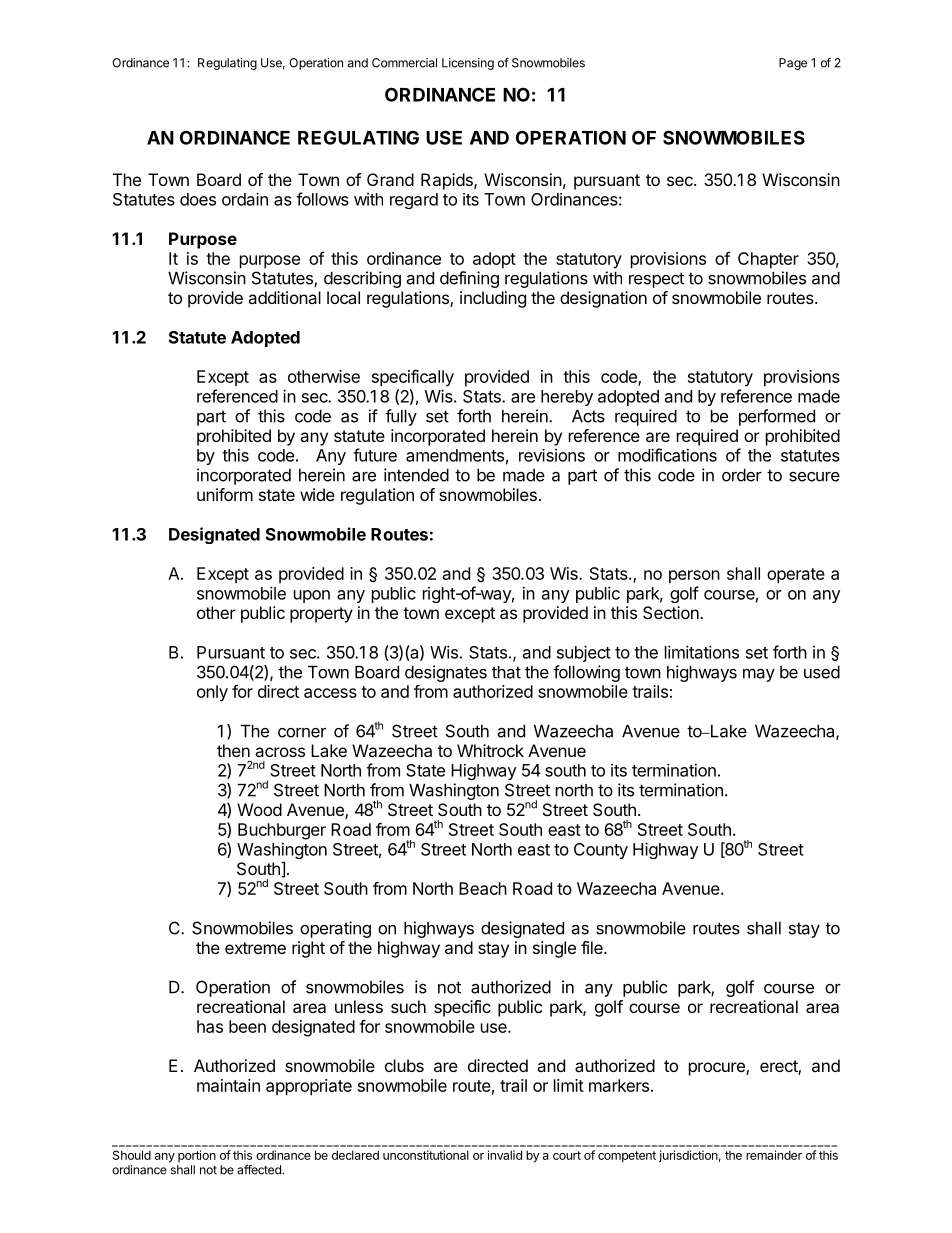 Image resolution: width=952 pixels, height=1233 pixels. What do you see at coordinates (198, 199) in the image?
I see `does` at bounding box center [198, 199].
